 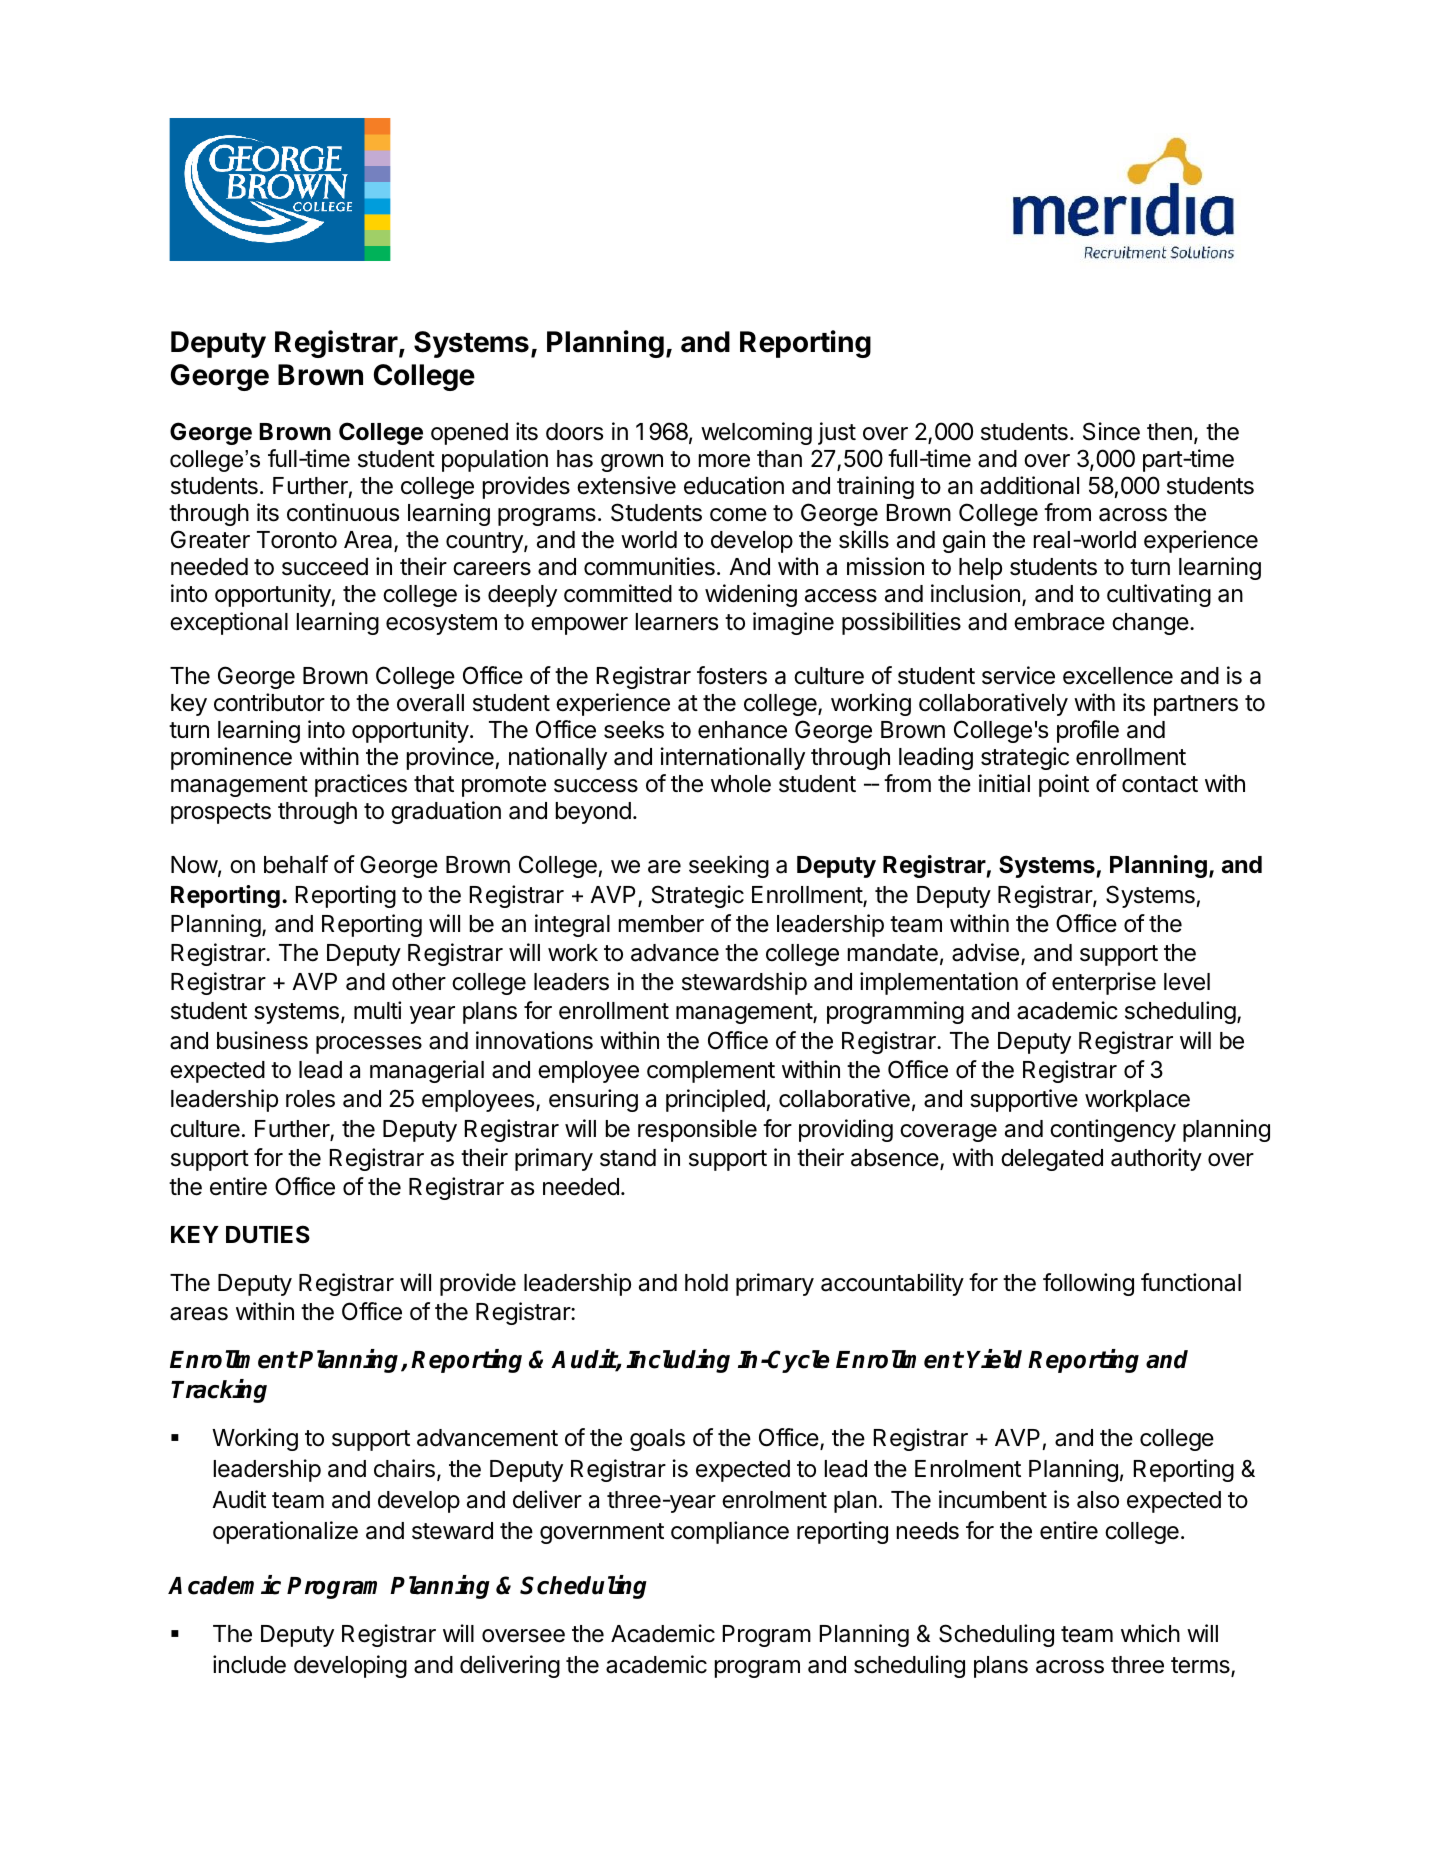 What do you see at coordinates (1088, 1284) in the page?
I see `following` at bounding box center [1088, 1284].
